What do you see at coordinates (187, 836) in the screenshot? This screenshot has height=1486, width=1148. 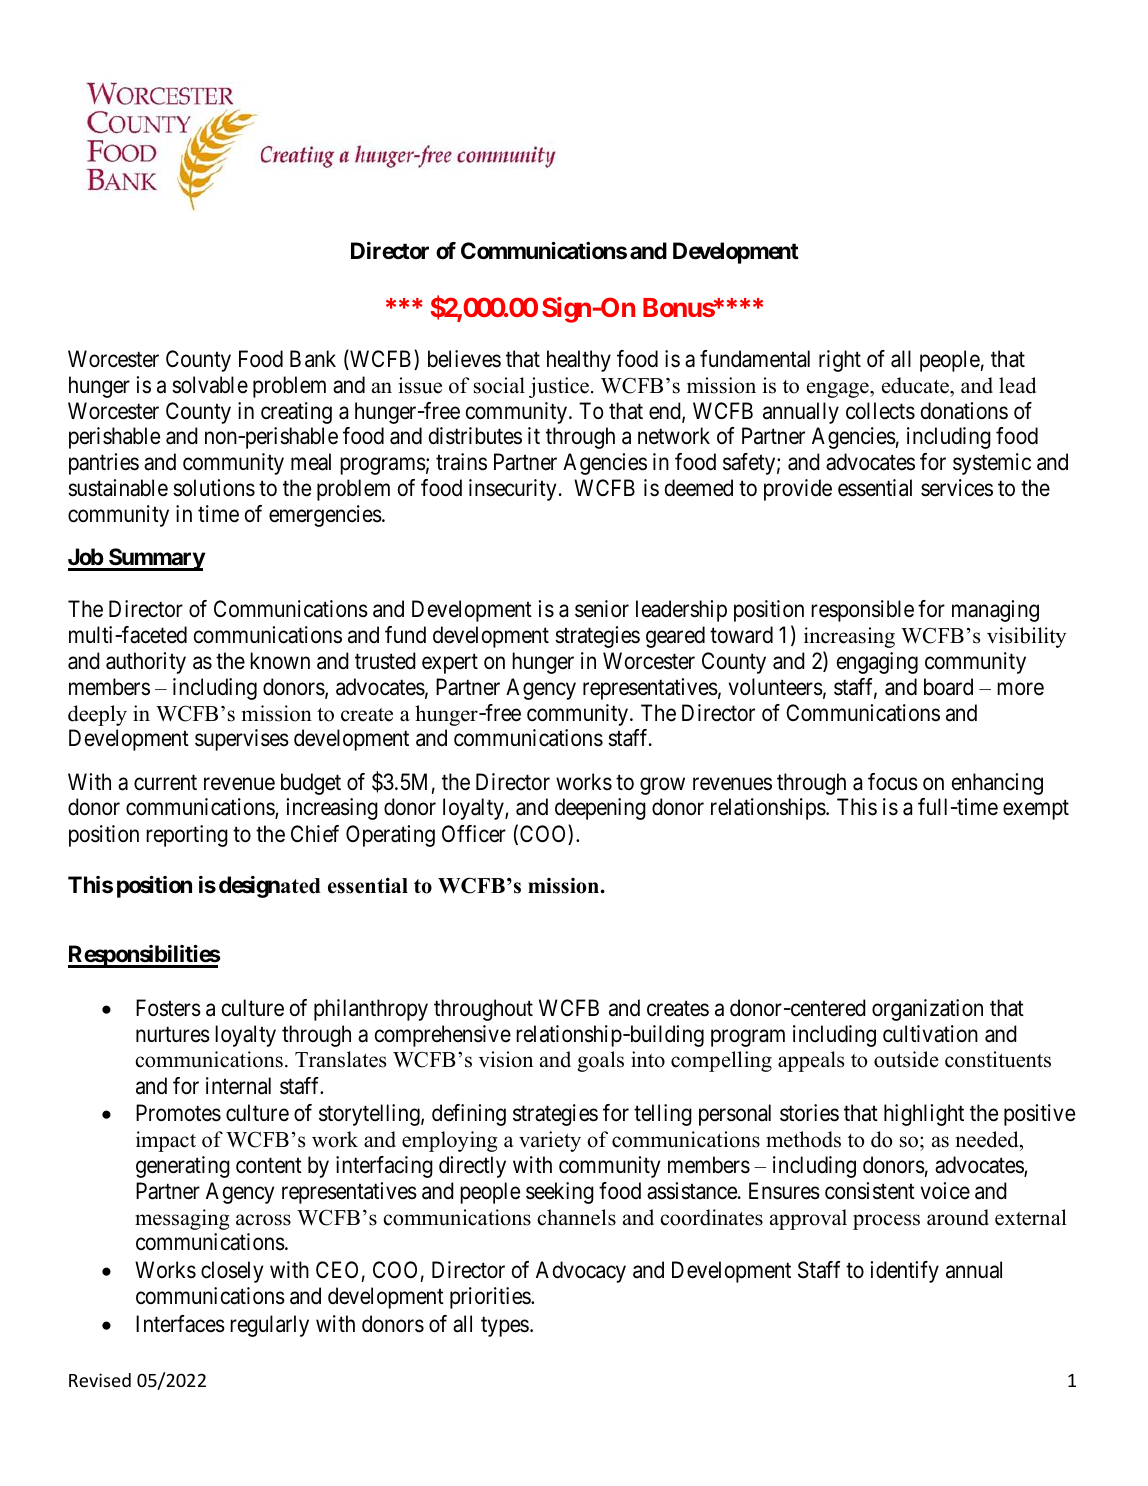 I see `reporting` at bounding box center [187, 836].
